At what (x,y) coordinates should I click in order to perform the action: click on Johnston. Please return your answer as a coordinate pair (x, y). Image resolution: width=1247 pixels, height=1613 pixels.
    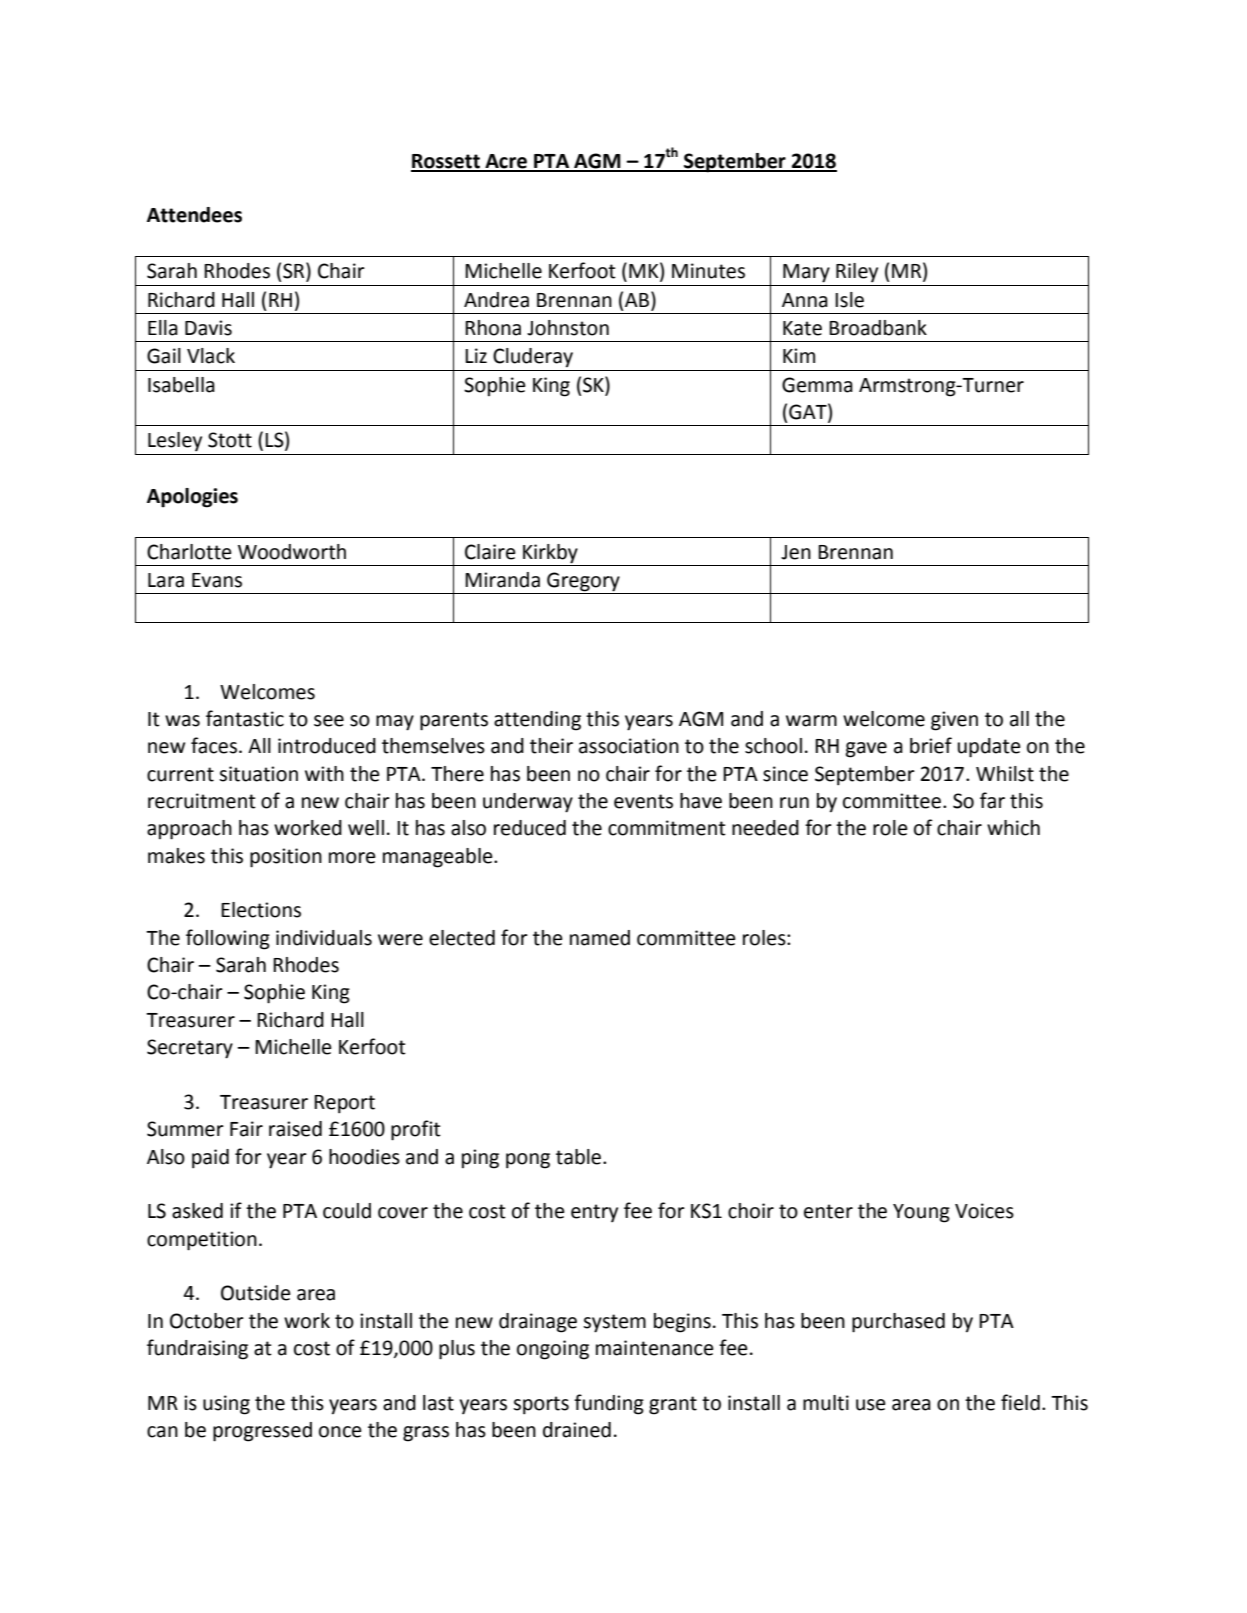
    Looking at the image, I should click on (568, 328).
